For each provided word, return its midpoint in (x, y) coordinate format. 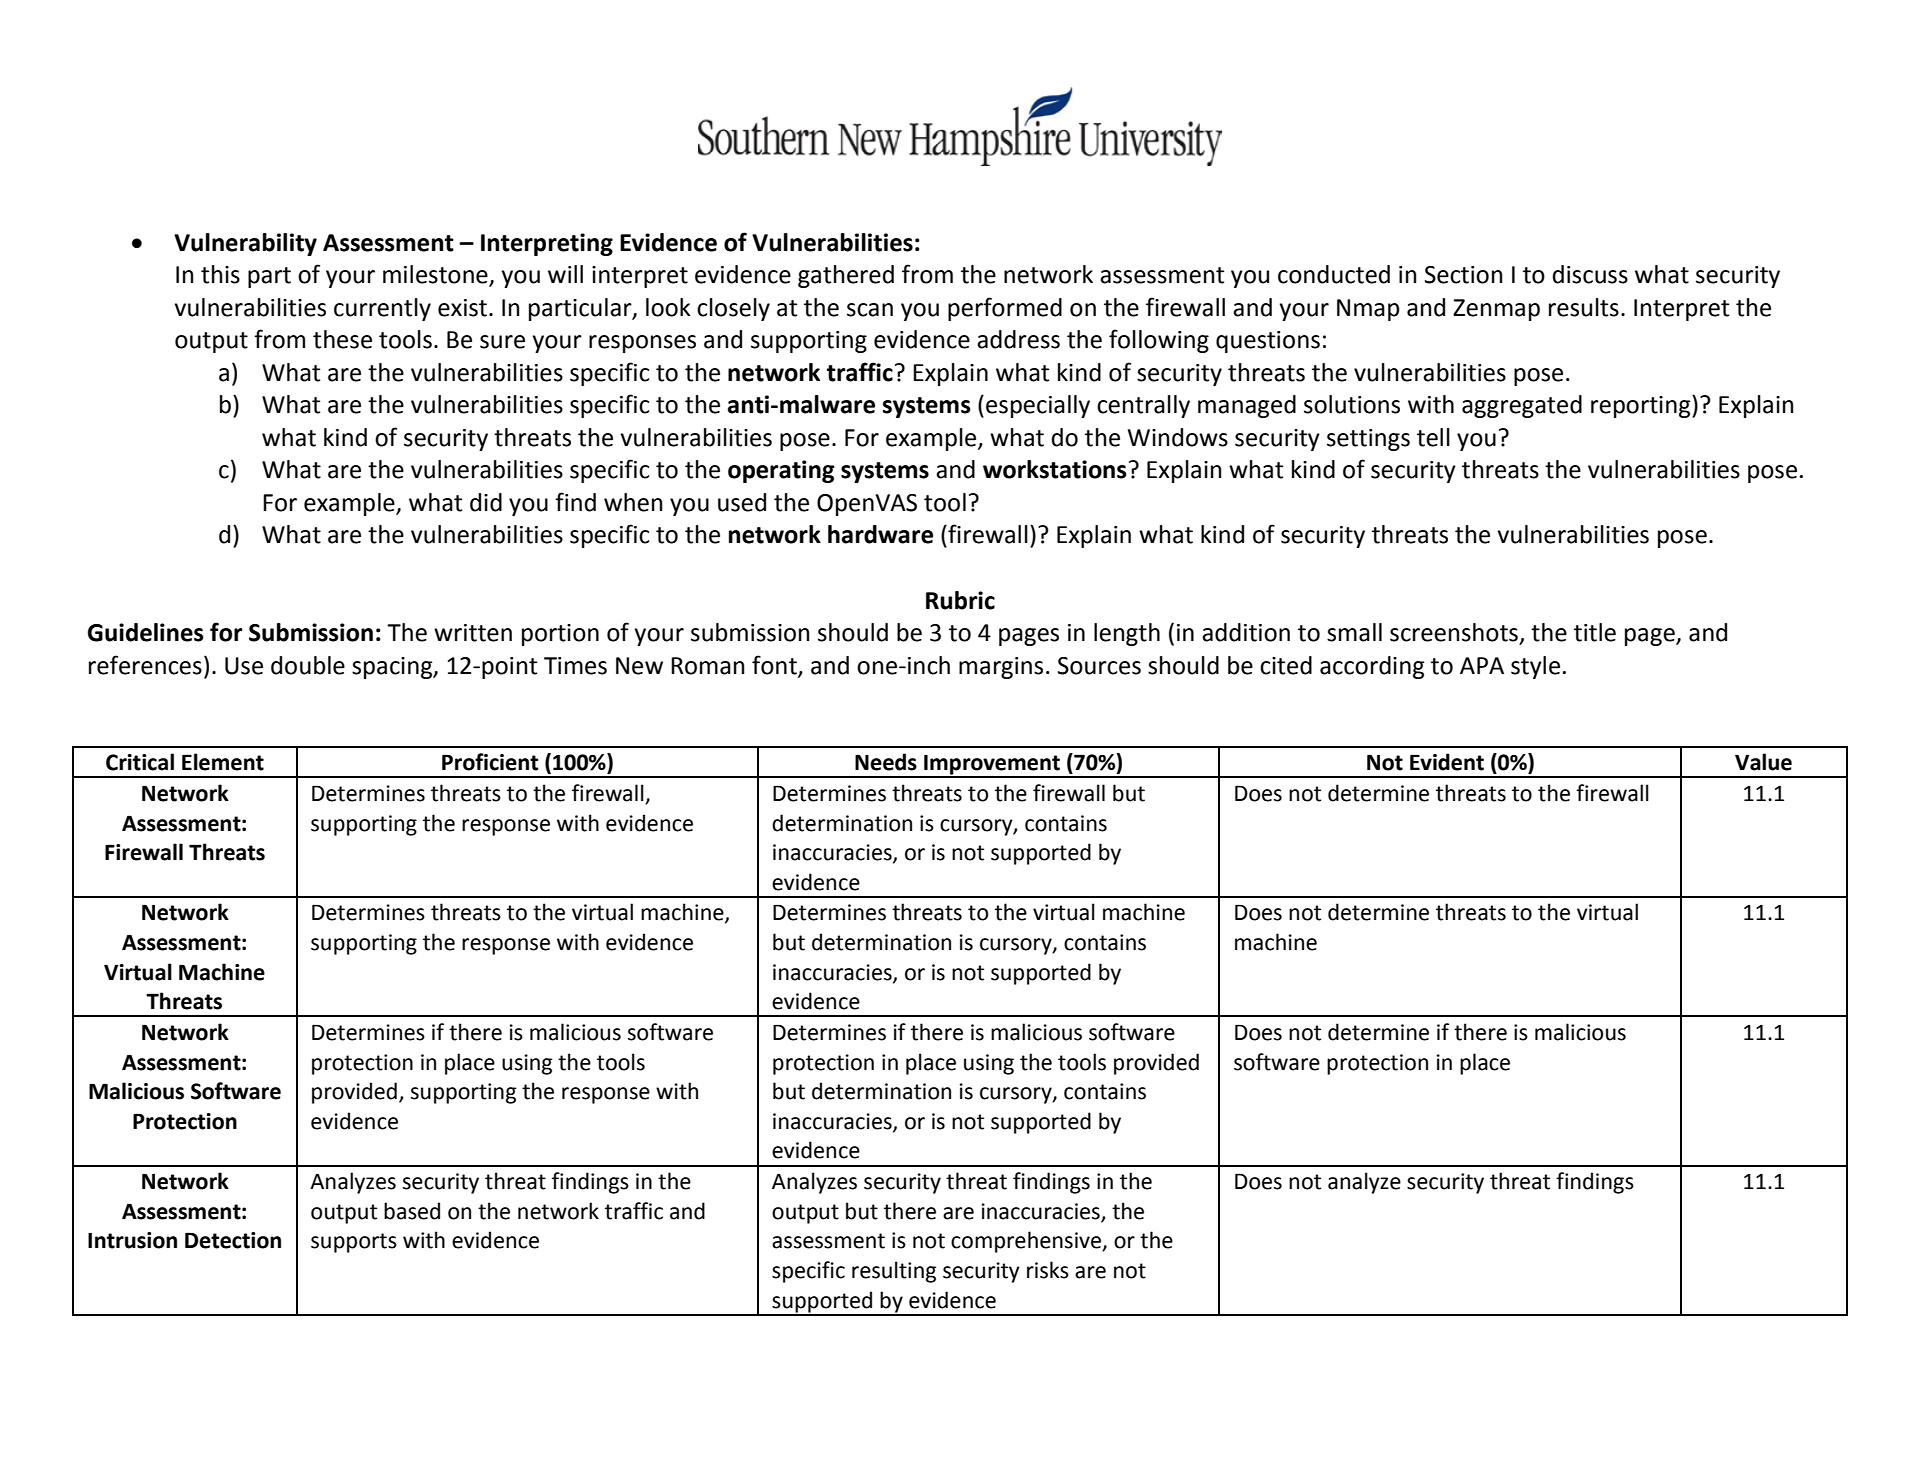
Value (1763, 762)
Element (223, 762)
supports (354, 1243)
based (412, 1211)
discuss (1590, 274)
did (486, 502)
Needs (886, 762)
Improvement (992, 766)
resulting (894, 1272)
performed (1005, 309)
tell (1433, 437)
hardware (880, 534)
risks (1048, 1270)
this (220, 274)
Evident (1447, 762)
